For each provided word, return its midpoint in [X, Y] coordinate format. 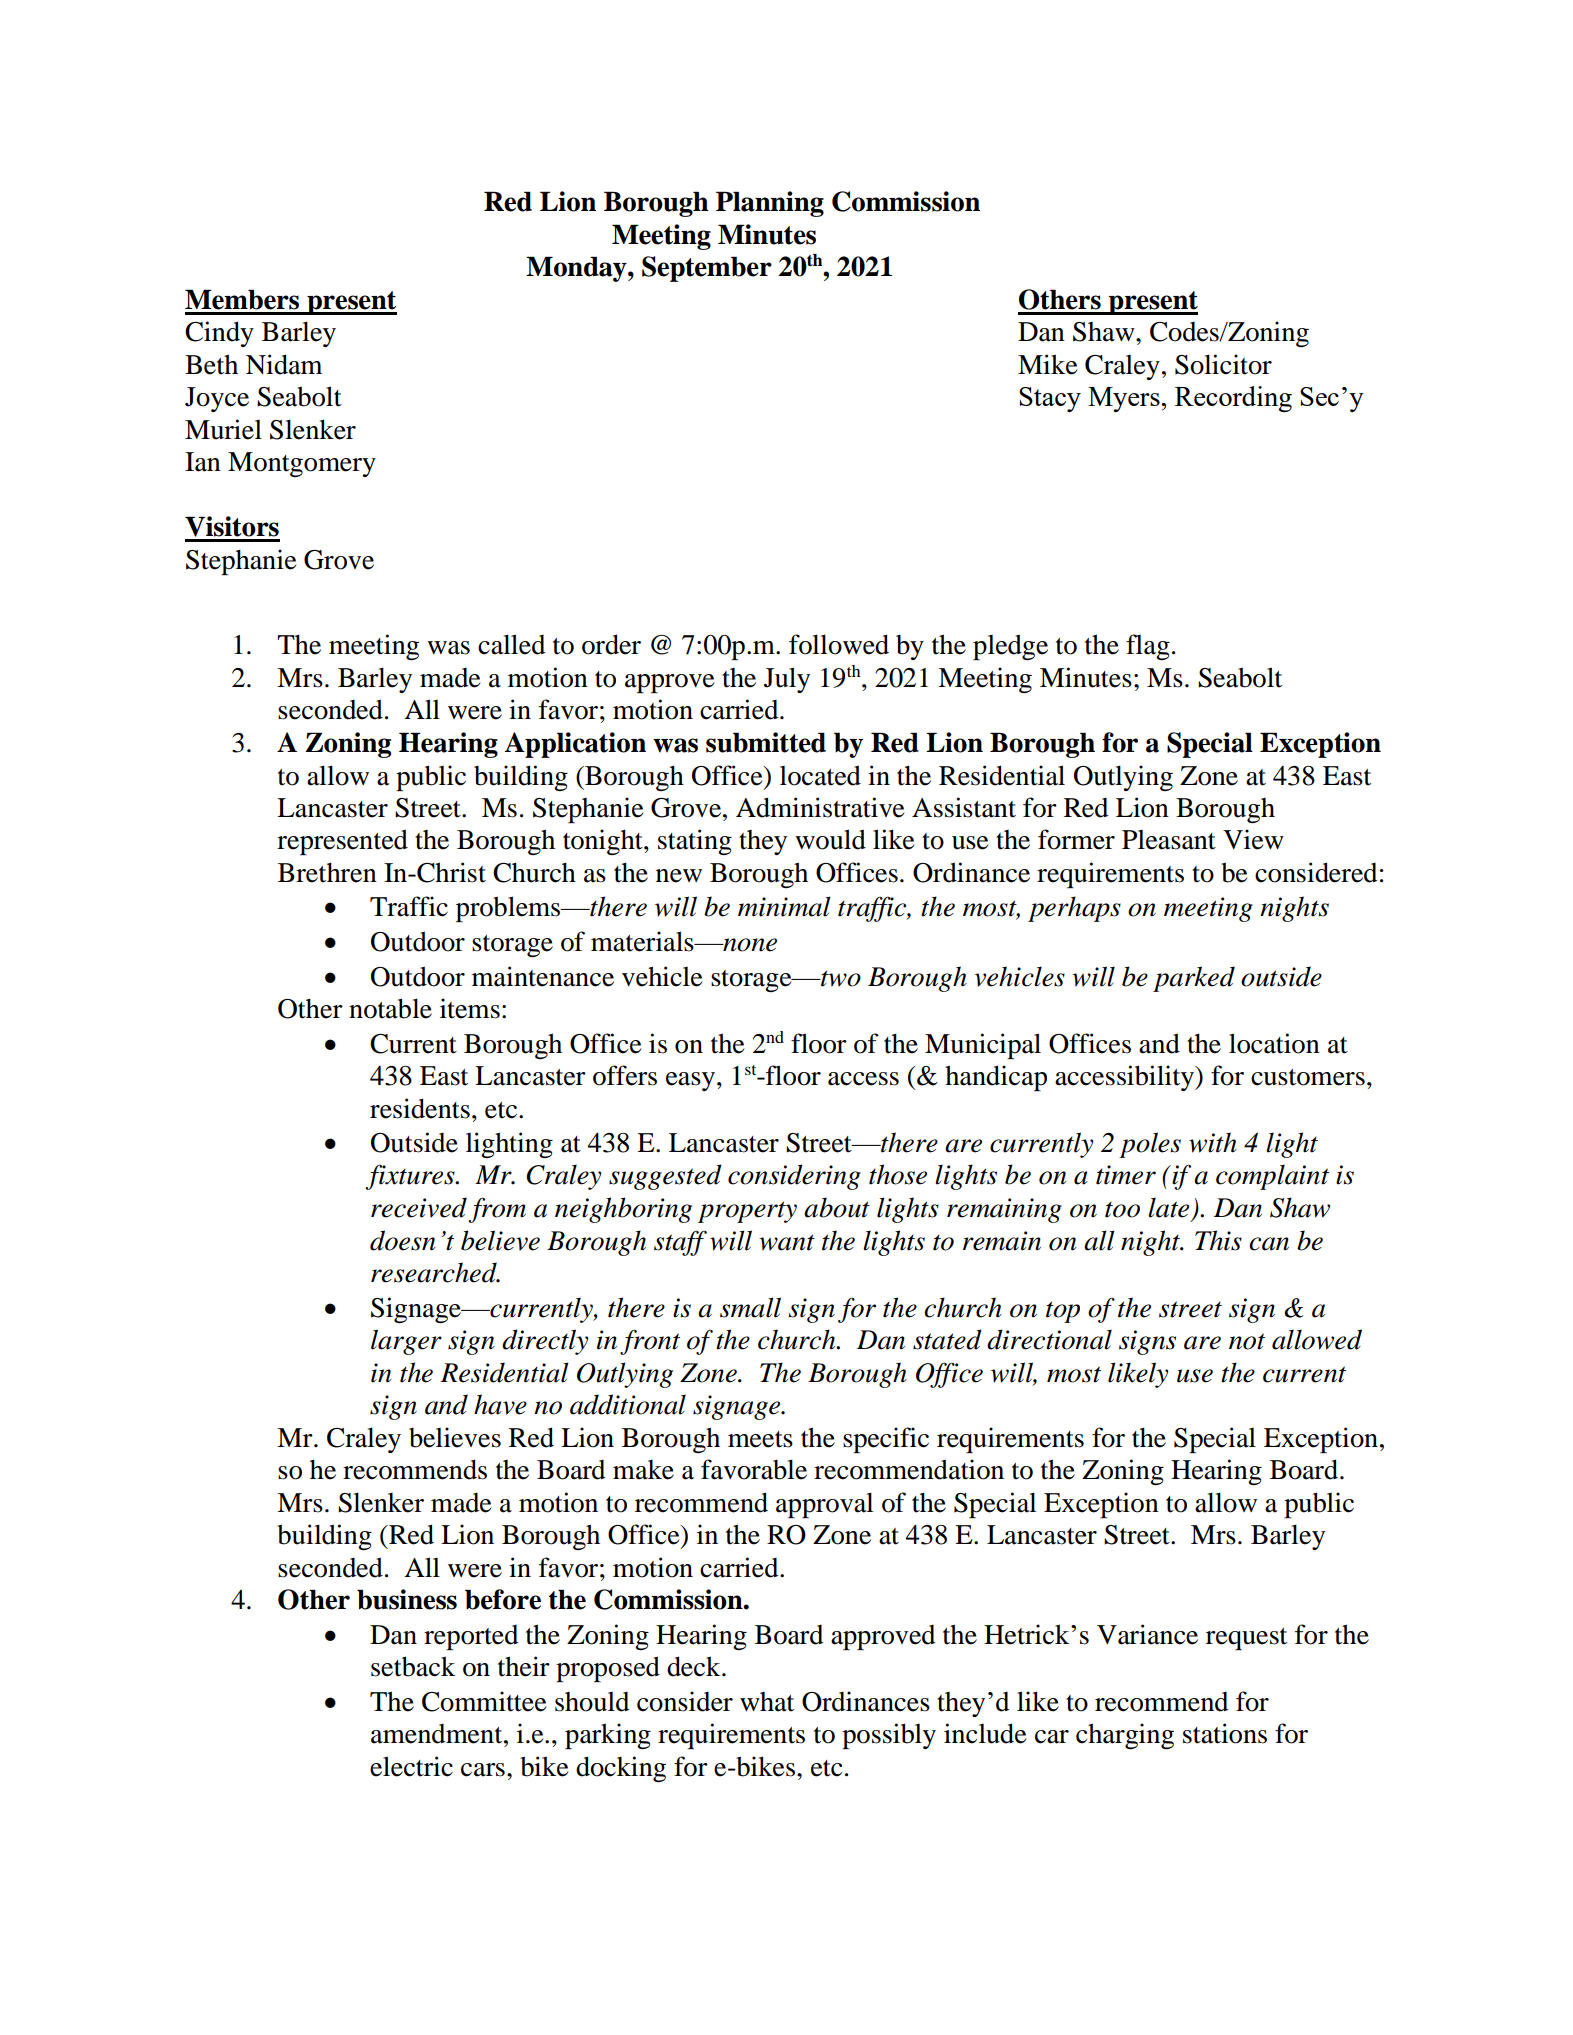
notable [390, 1008]
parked [1194, 979]
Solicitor [1223, 364]
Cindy [219, 334]
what [767, 1702]
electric [411, 1766]
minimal [784, 906]
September [707, 269]
